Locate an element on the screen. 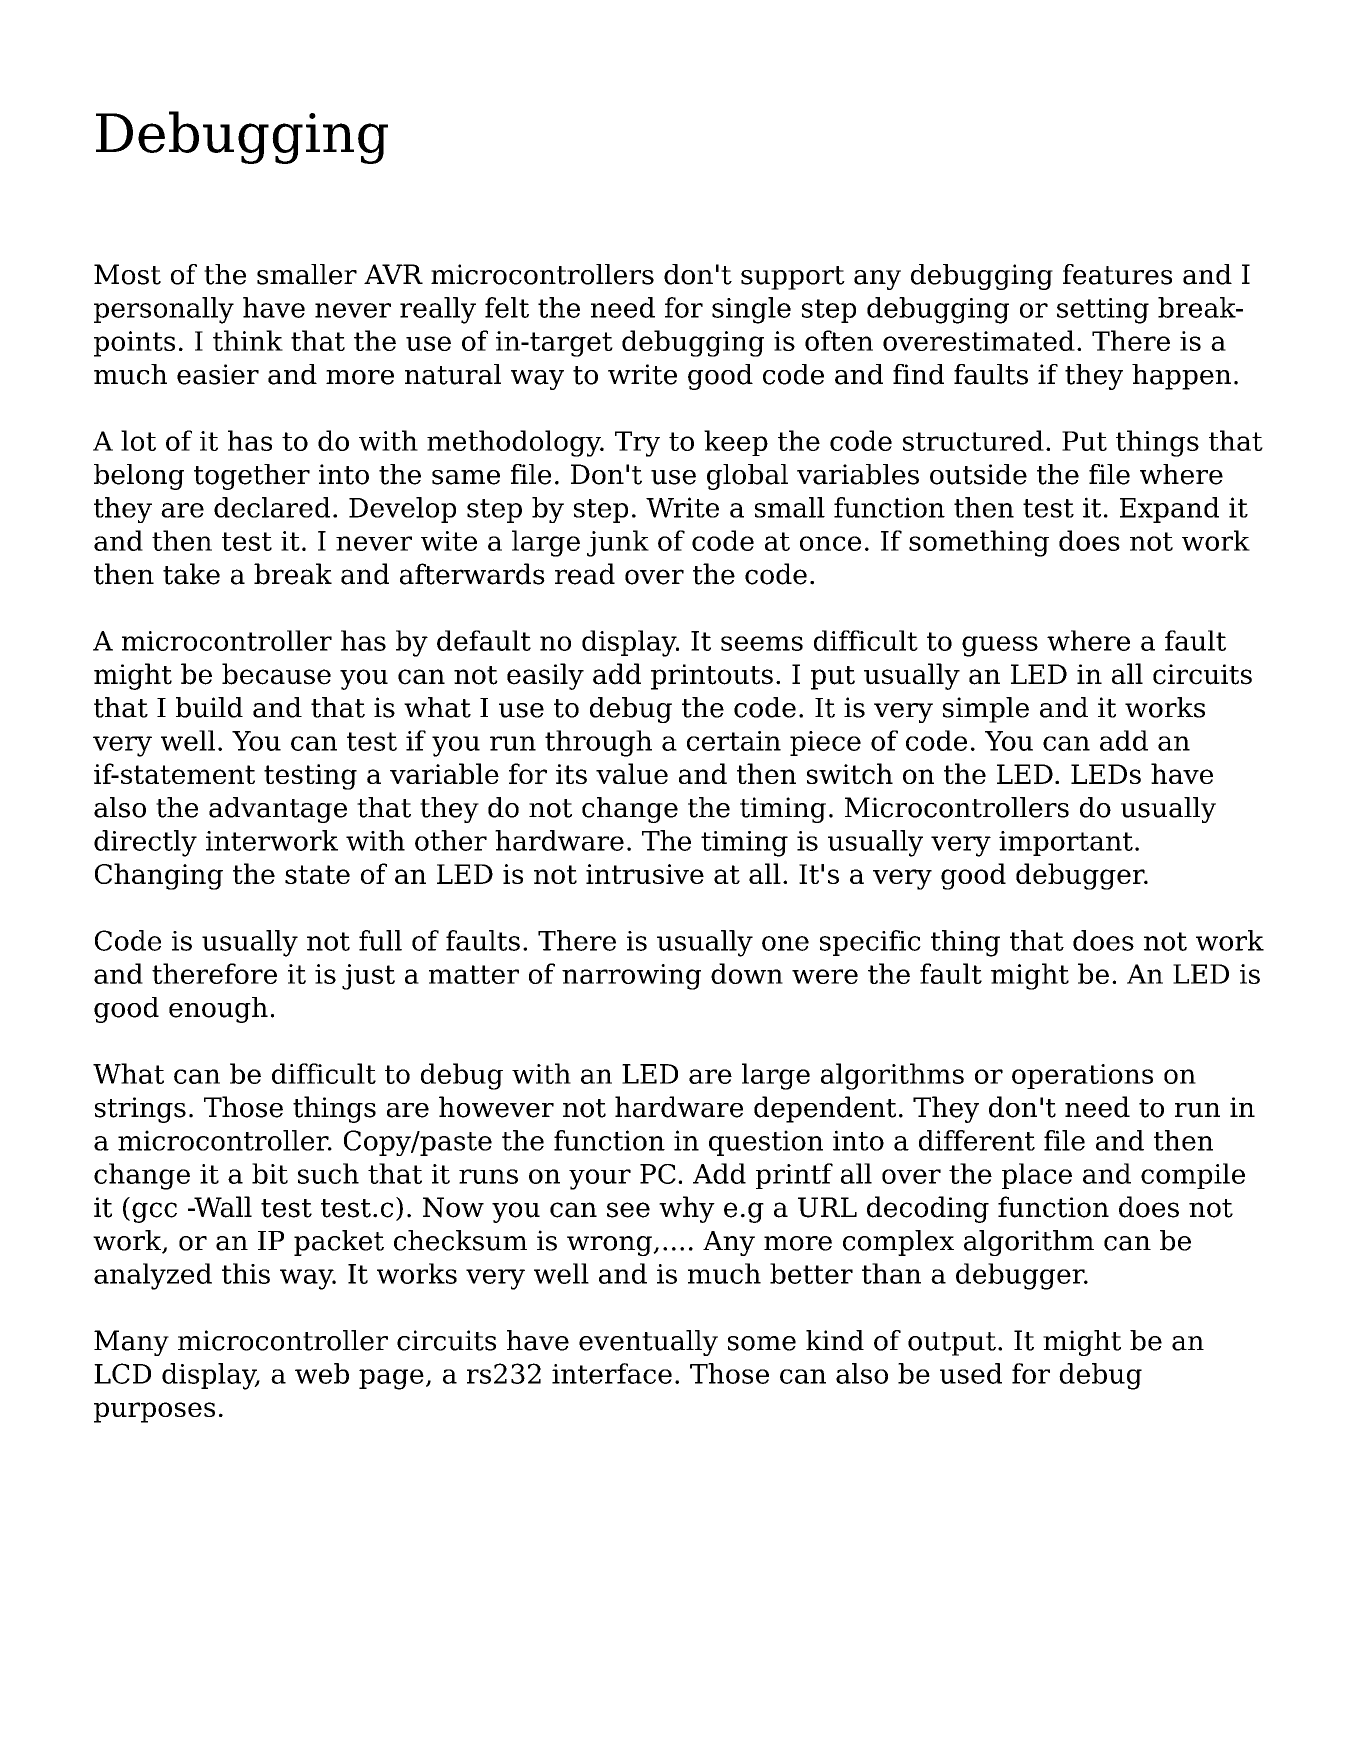 The width and height of the screenshot is (1359, 1759). web is located at coordinates (322, 1373).
